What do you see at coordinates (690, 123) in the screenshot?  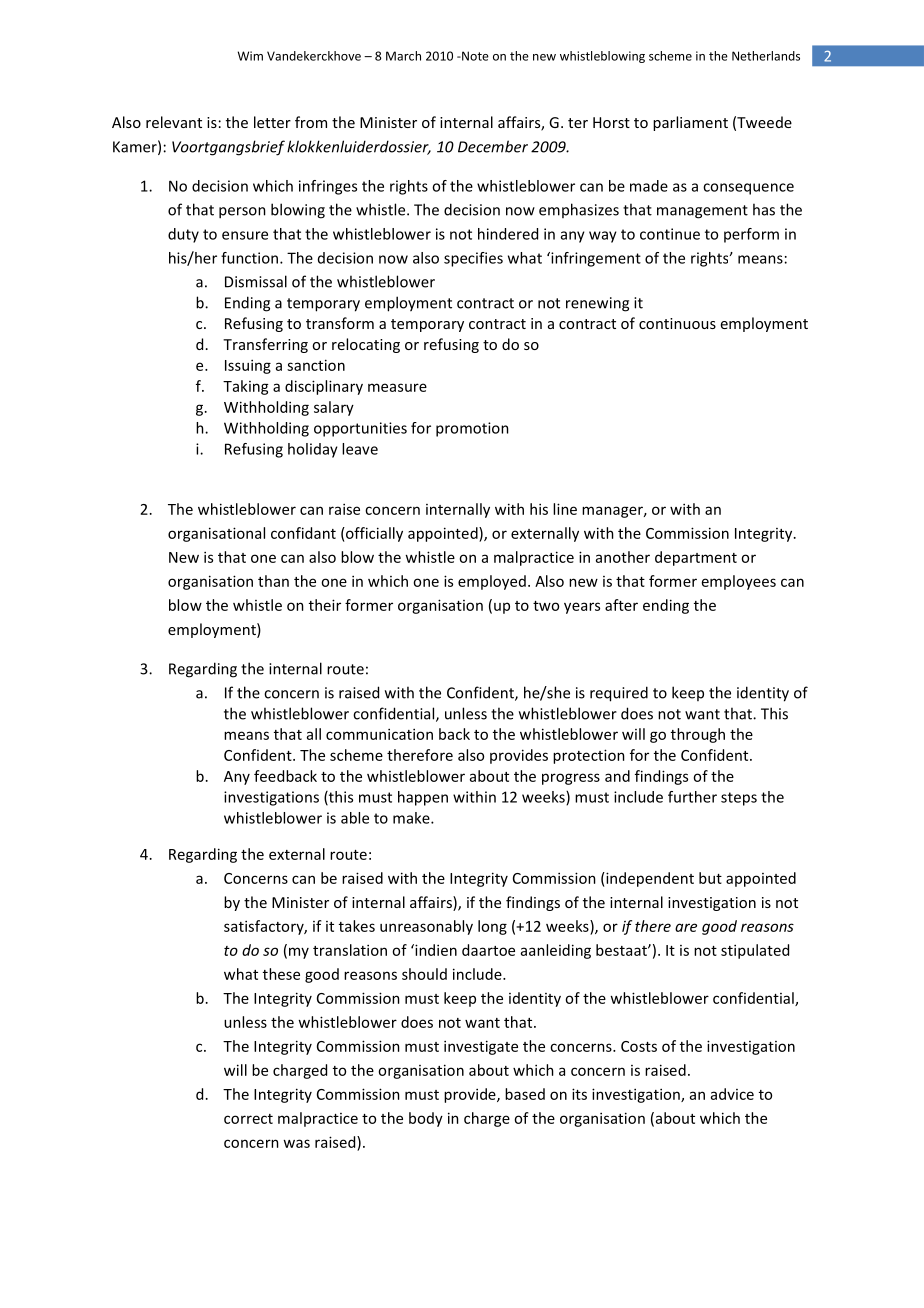 I see `parliament` at bounding box center [690, 123].
